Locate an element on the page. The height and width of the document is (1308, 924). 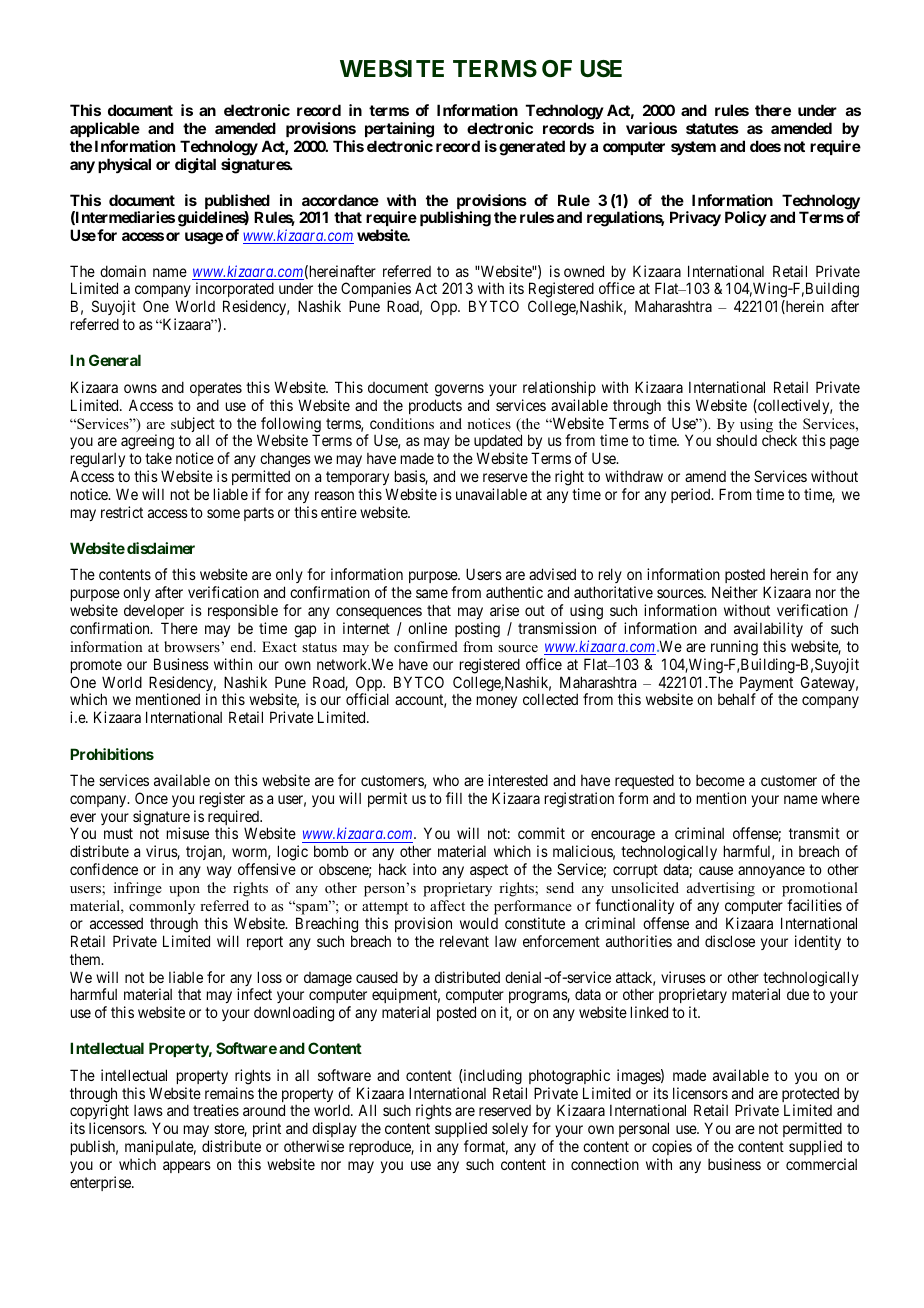
confirmed is located at coordinates (426, 646).
